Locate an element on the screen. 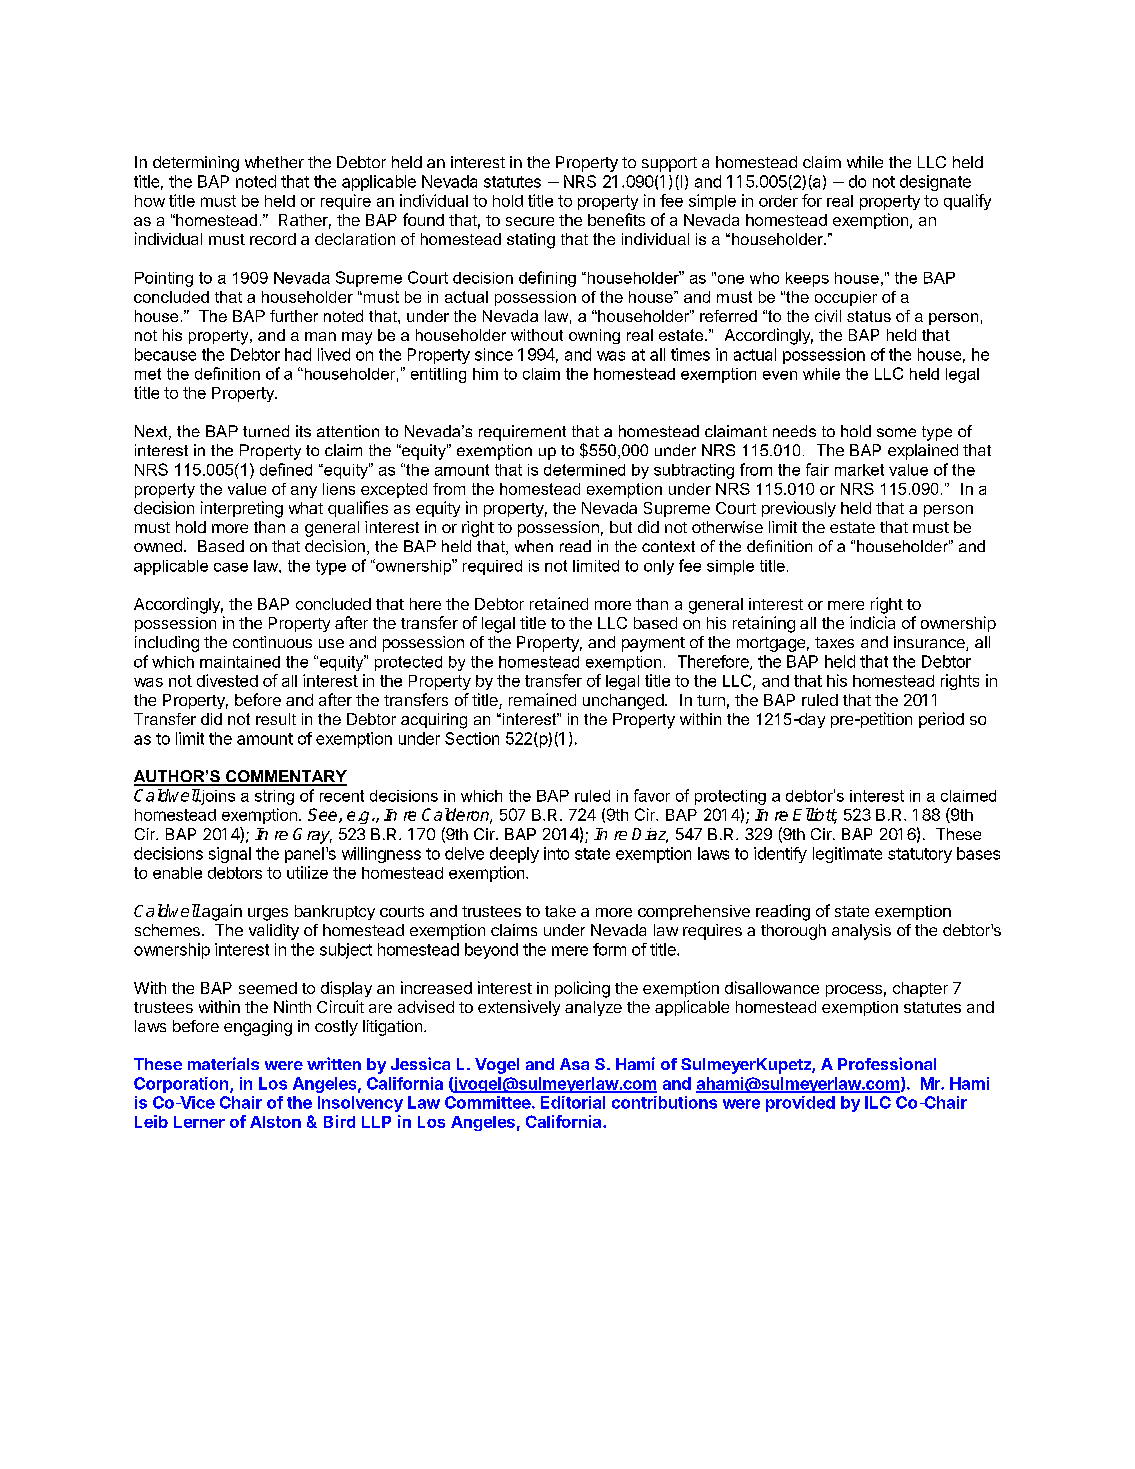 Image resolution: width=1135 pixels, height=1469 pixels. materials is located at coordinates (223, 1063).
